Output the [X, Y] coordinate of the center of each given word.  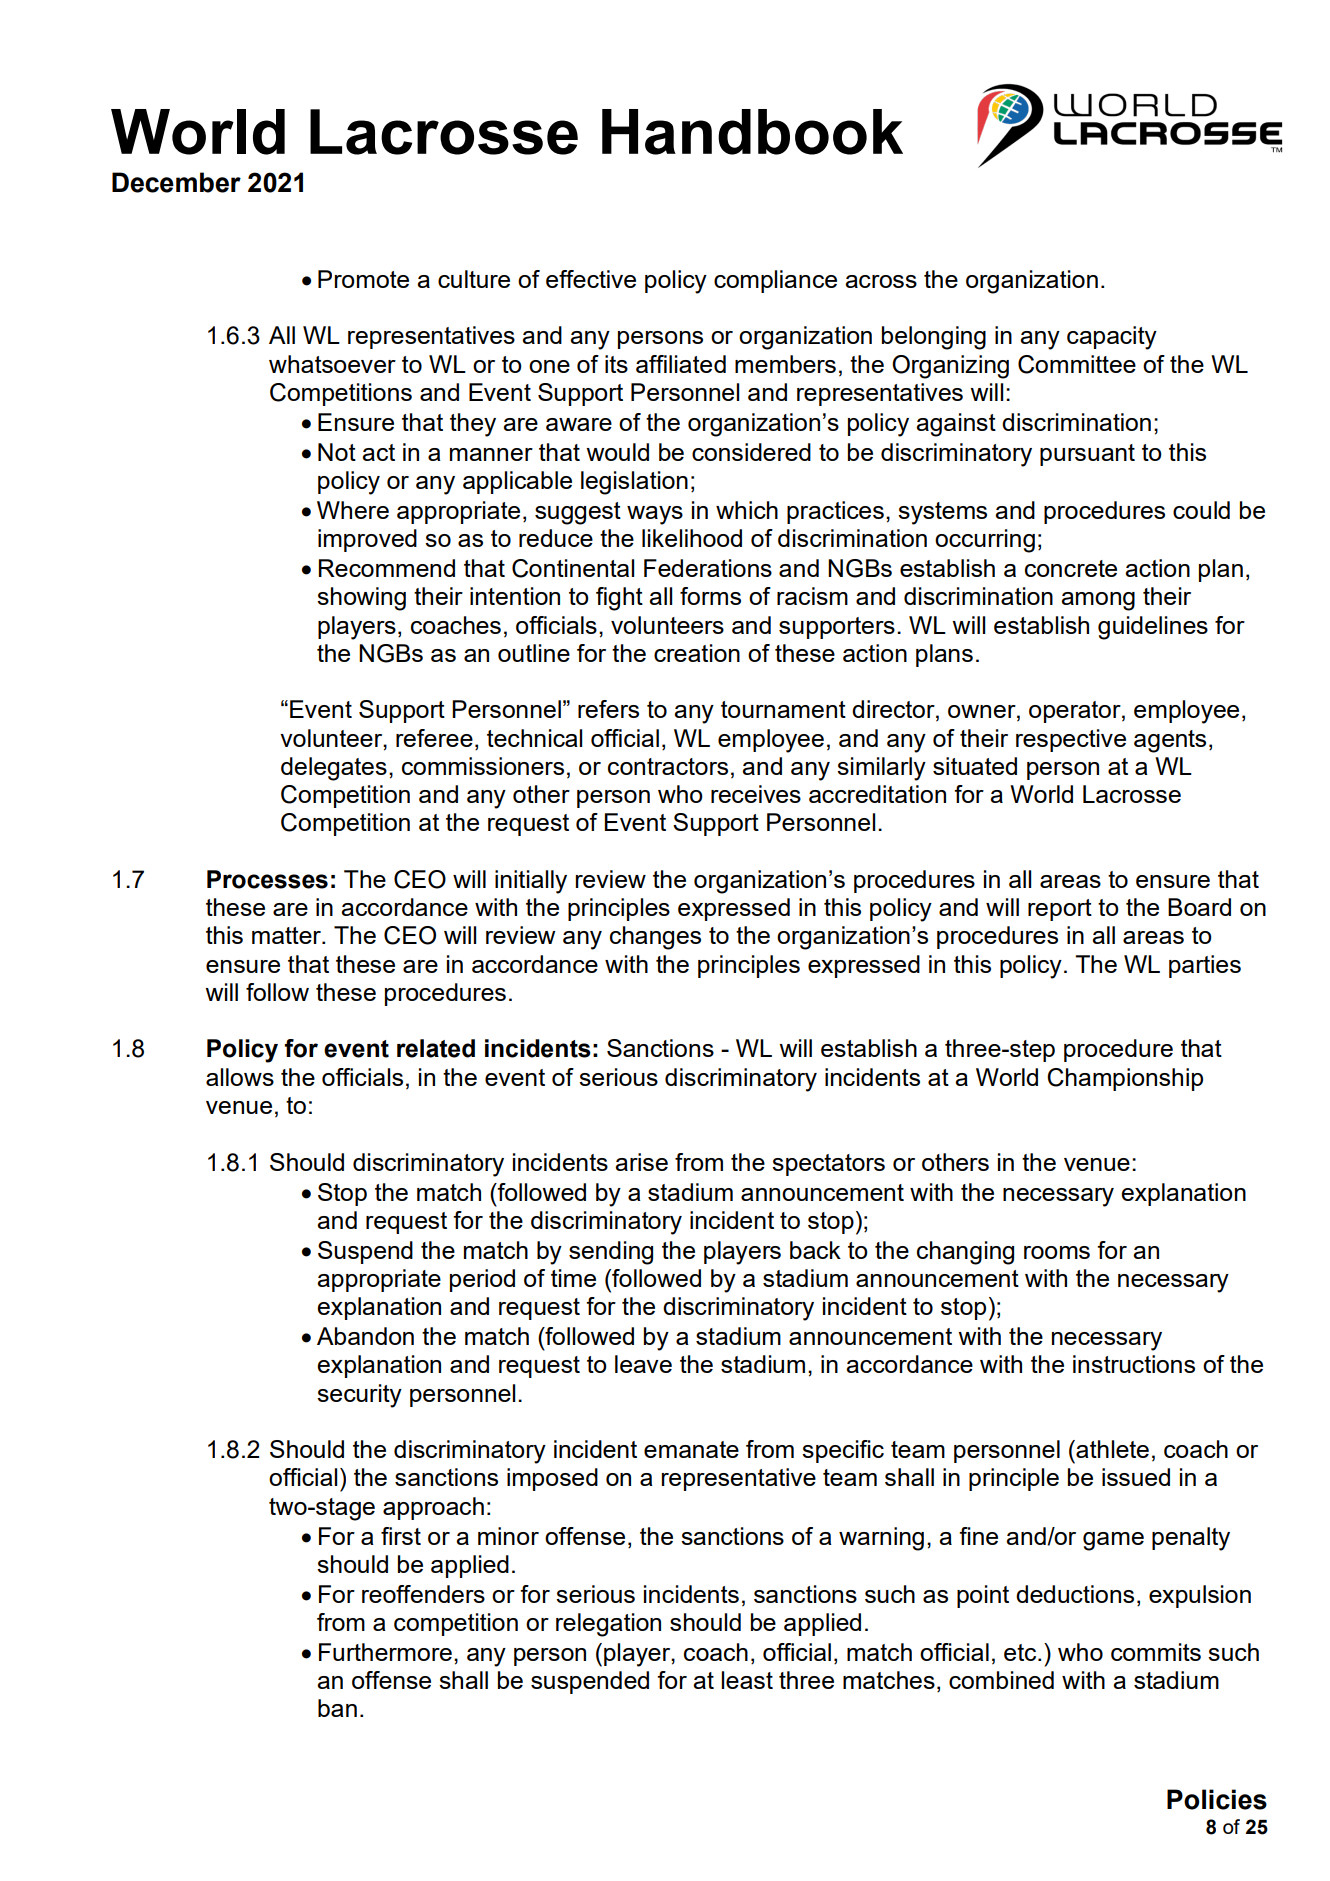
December [176, 182]
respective [1071, 740]
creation [697, 653]
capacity [1112, 338]
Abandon [365, 1336]
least [747, 1680]
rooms [1057, 1252]
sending [611, 1253]
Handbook [752, 132]
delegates [334, 769]
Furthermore [385, 1652]
